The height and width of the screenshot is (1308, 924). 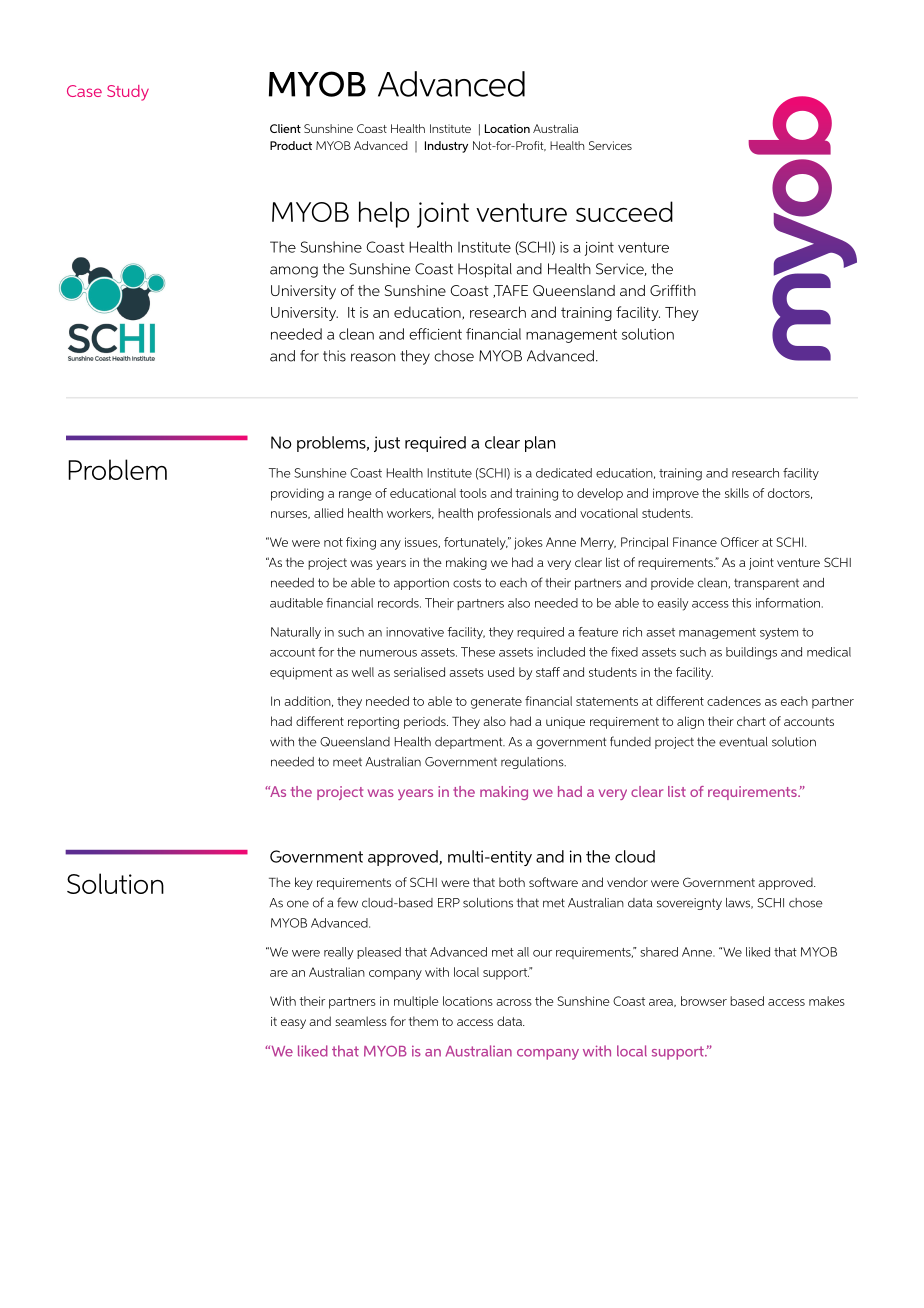 I want to click on Griffith, so click(x=673, y=290).
